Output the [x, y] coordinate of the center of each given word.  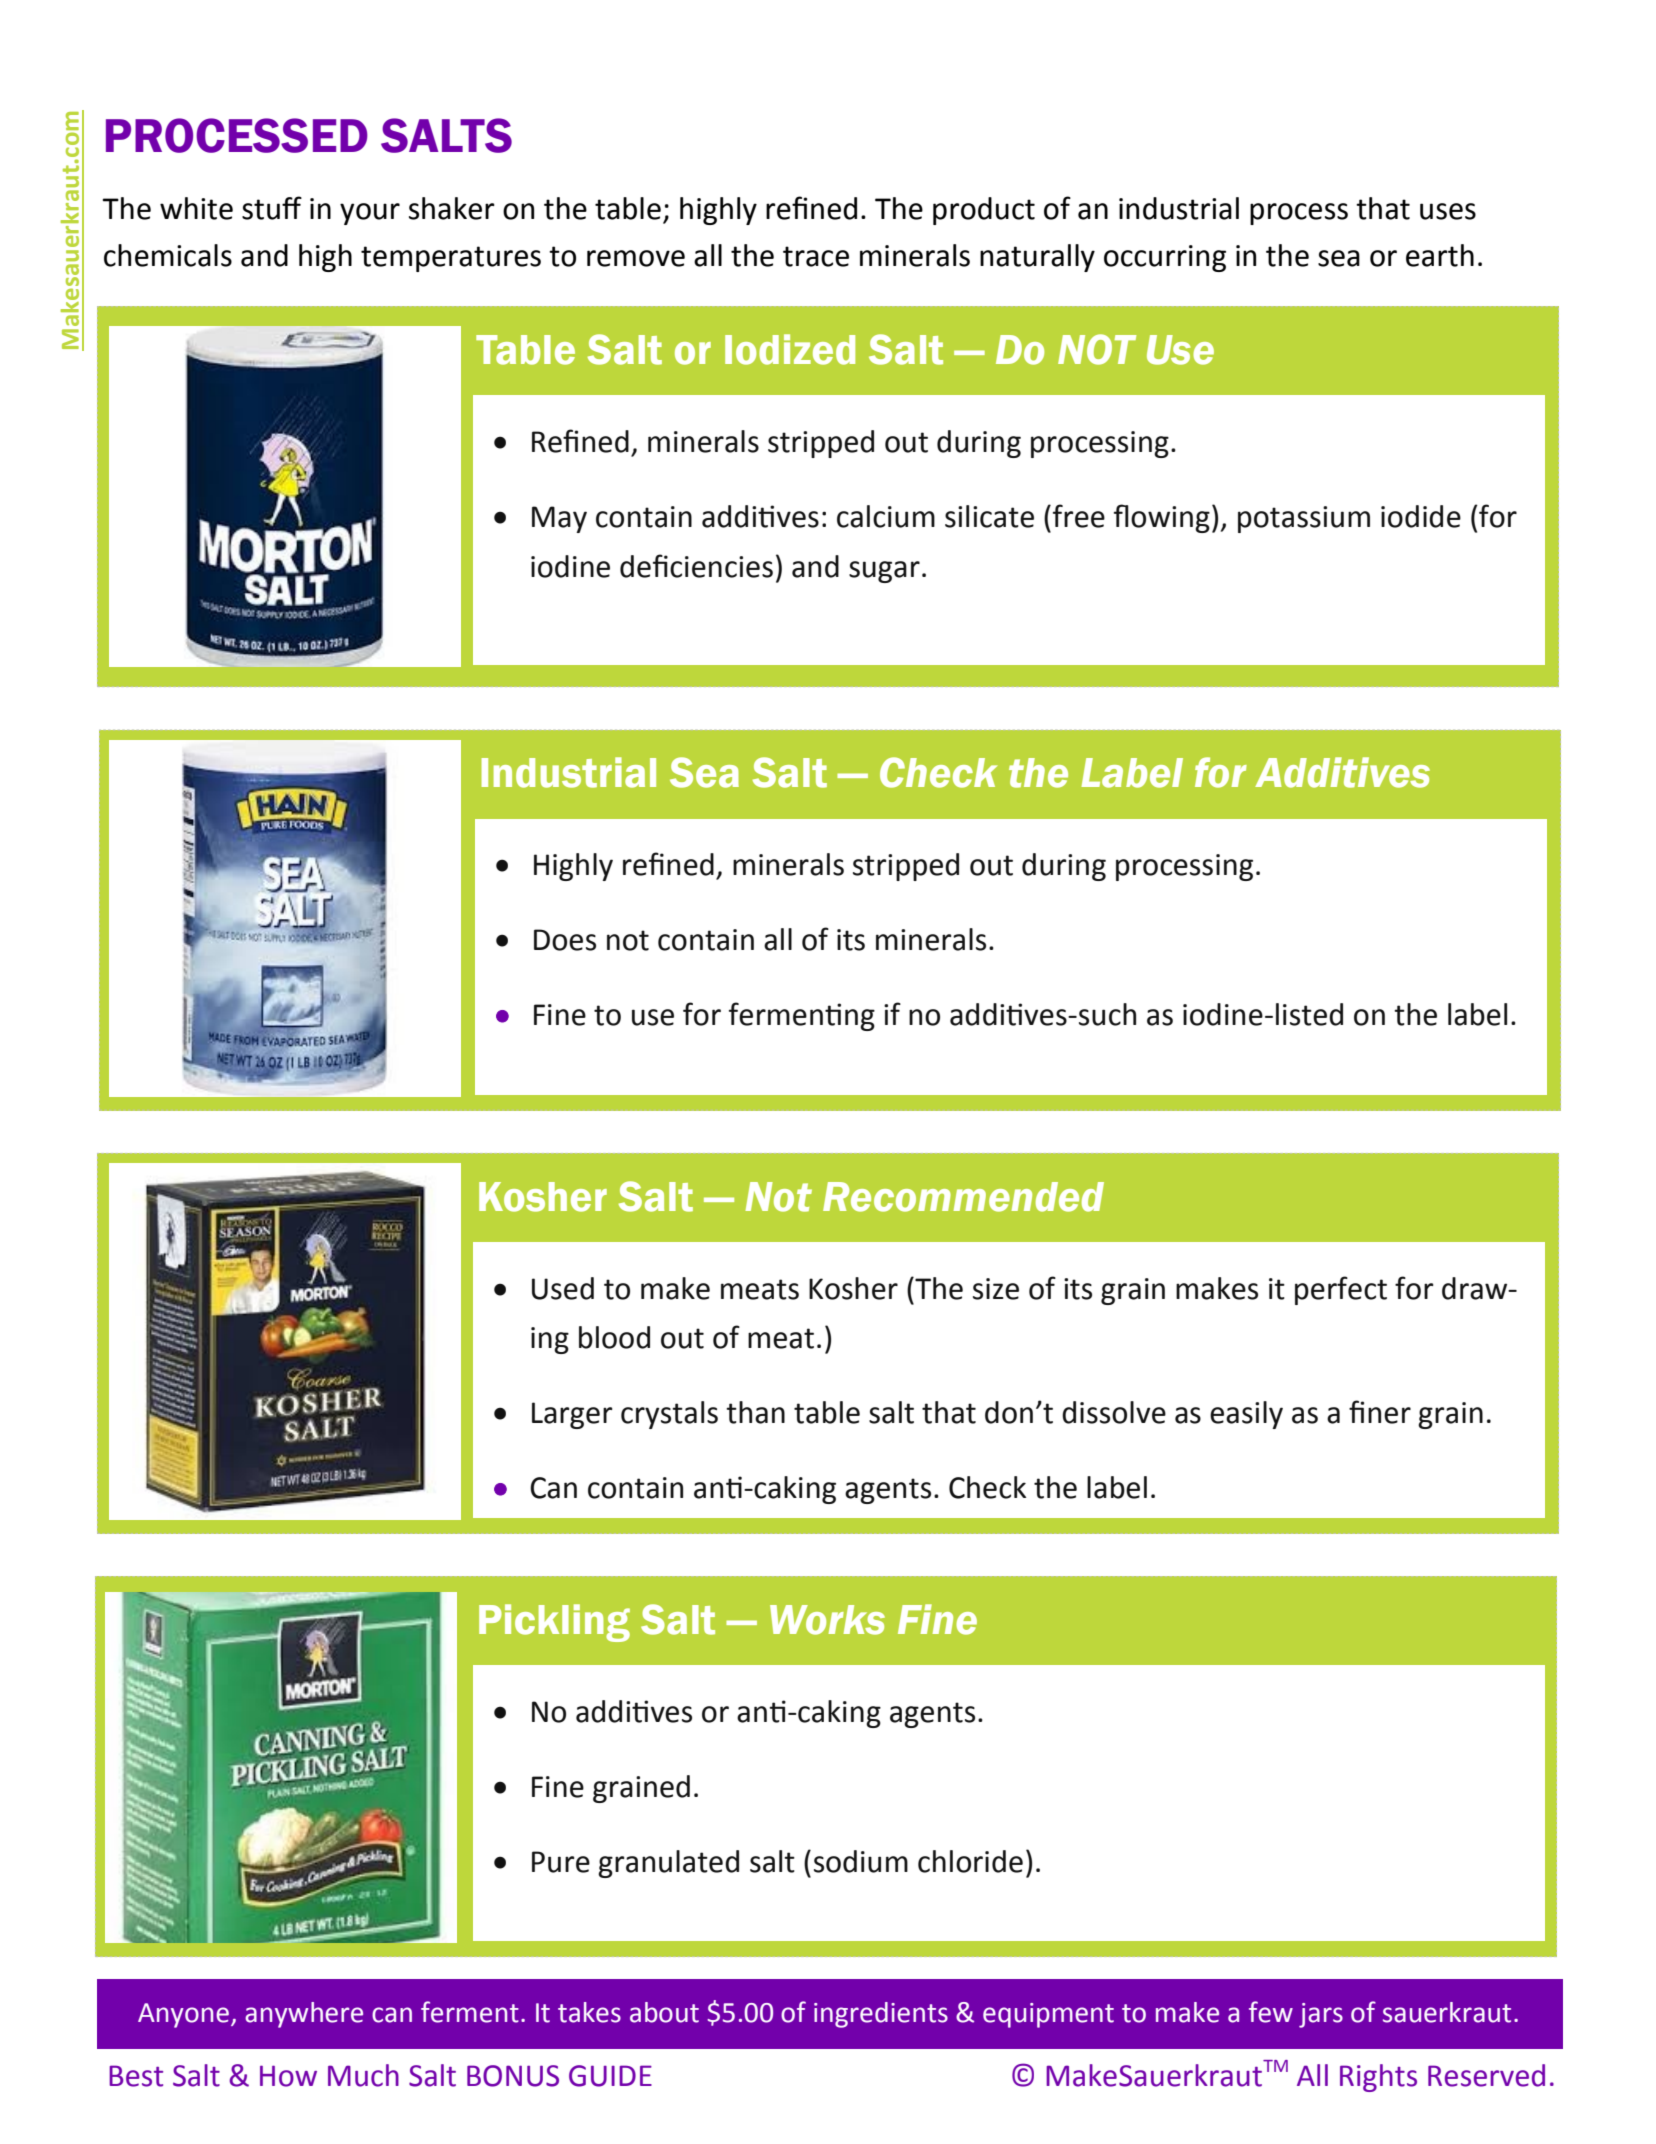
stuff [272, 208]
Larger [572, 1415]
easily [1246, 1415]
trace [816, 256]
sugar [884, 572]
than [755, 1412]
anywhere [304, 2015]
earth [1440, 255]
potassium [1304, 519]
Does [565, 940]
